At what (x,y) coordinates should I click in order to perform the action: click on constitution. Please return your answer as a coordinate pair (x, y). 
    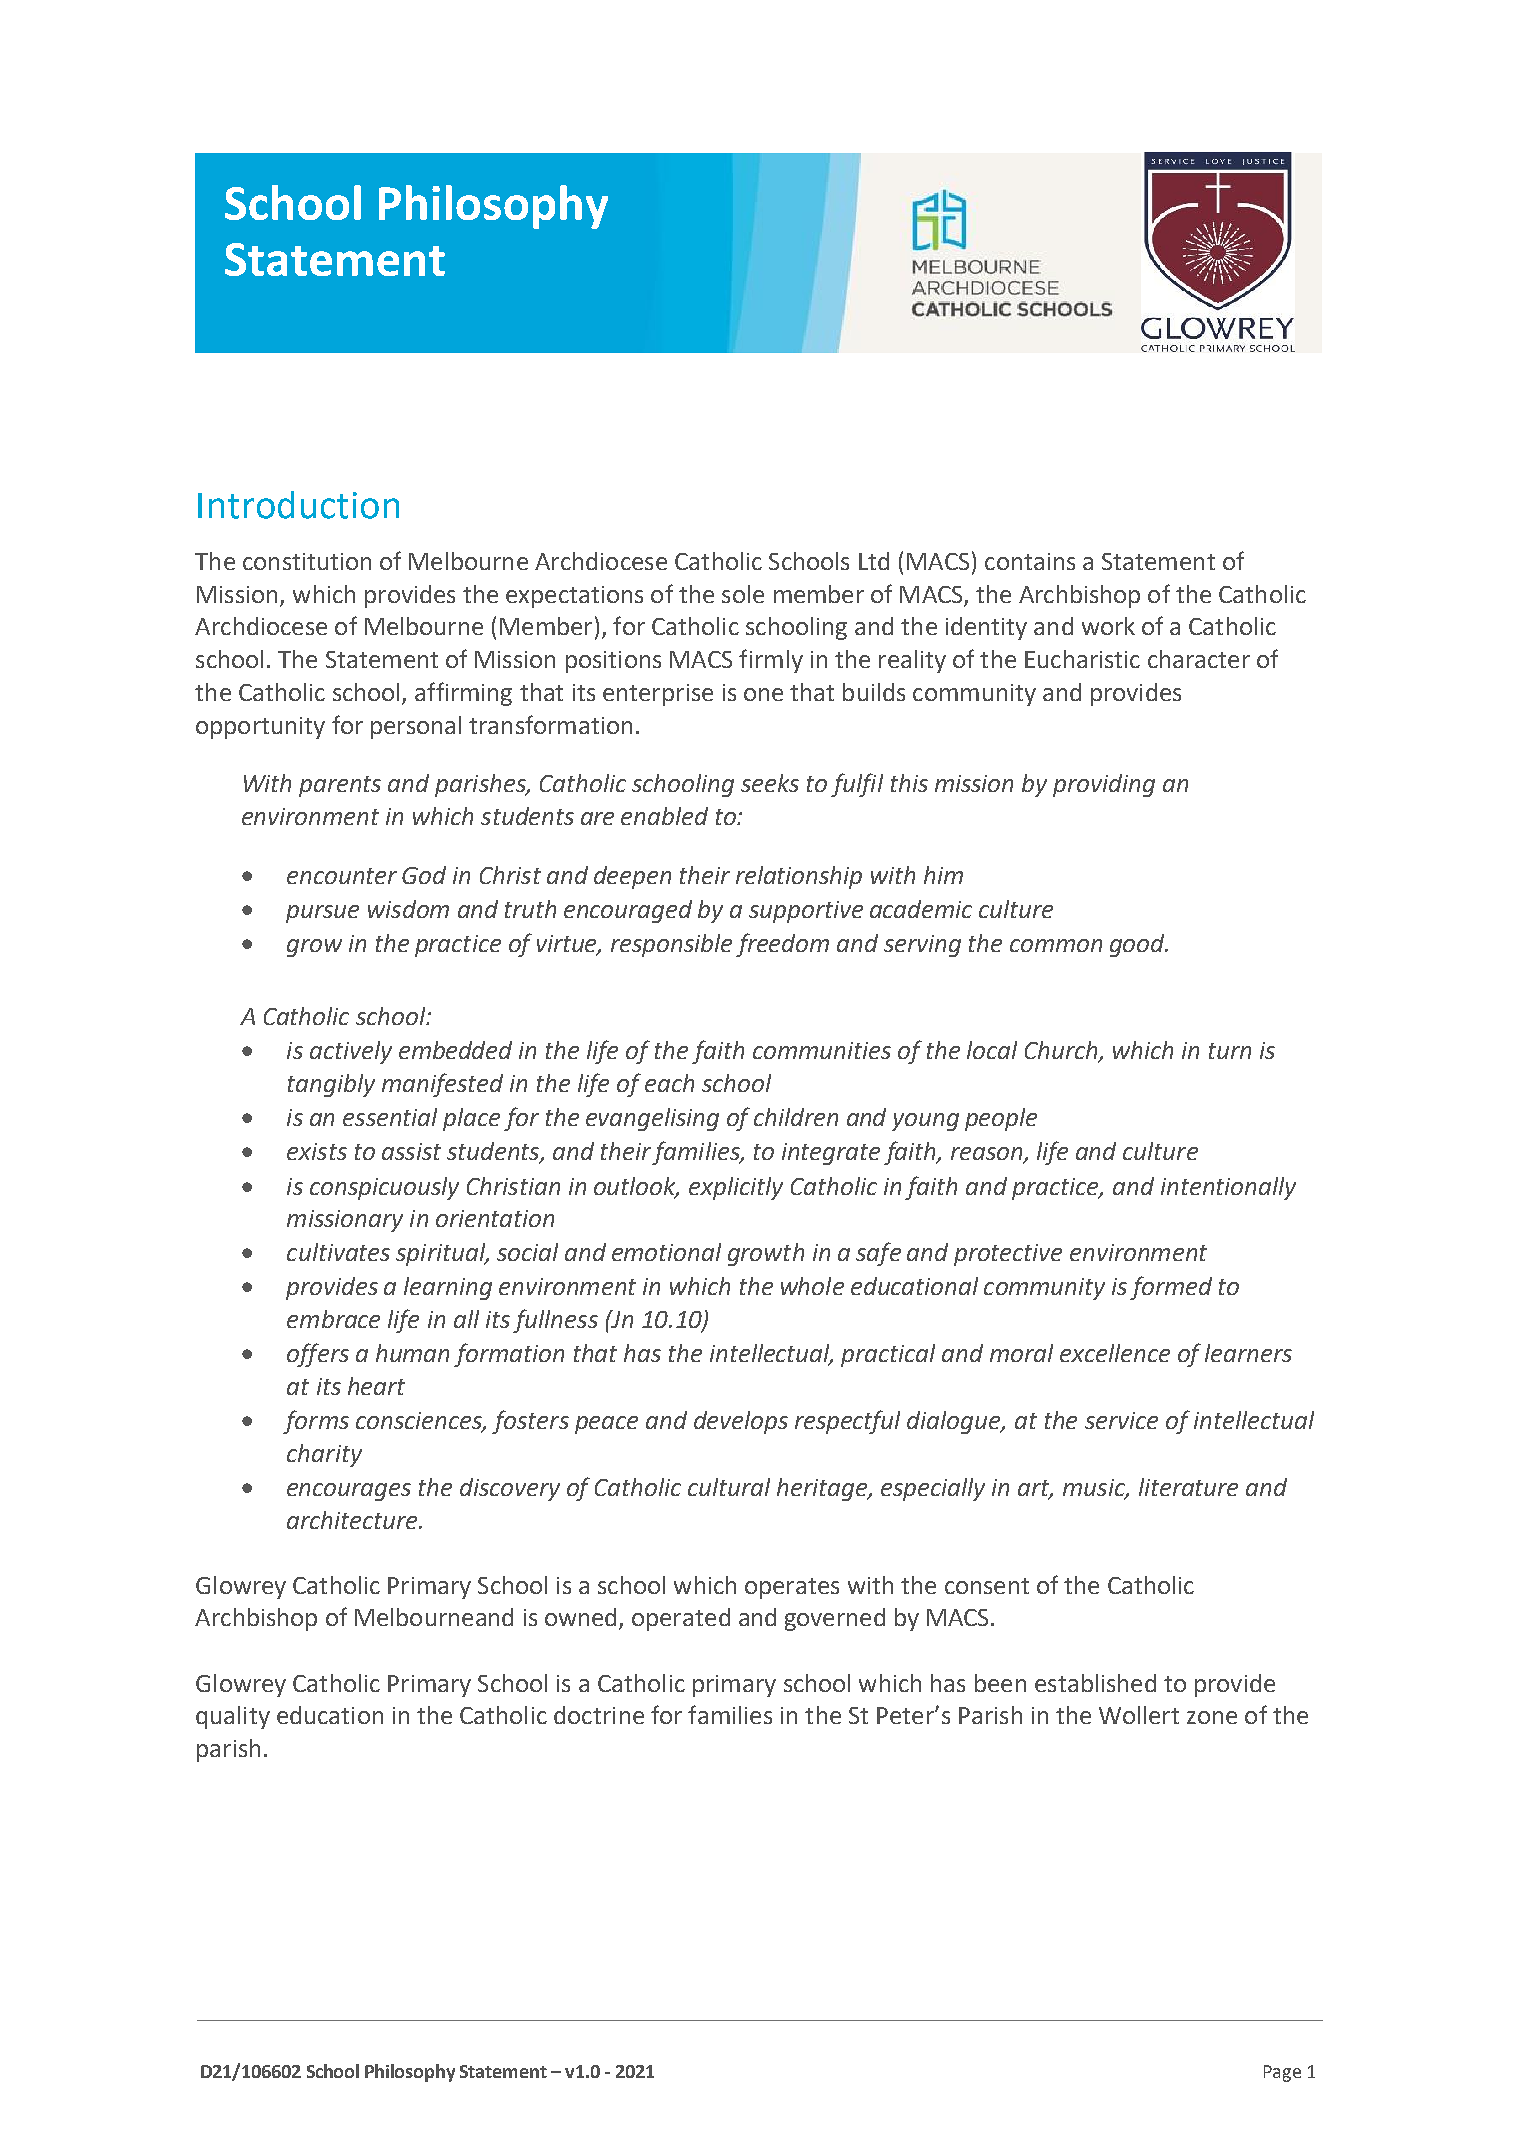
    Looking at the image, I should click on (307, 561).
